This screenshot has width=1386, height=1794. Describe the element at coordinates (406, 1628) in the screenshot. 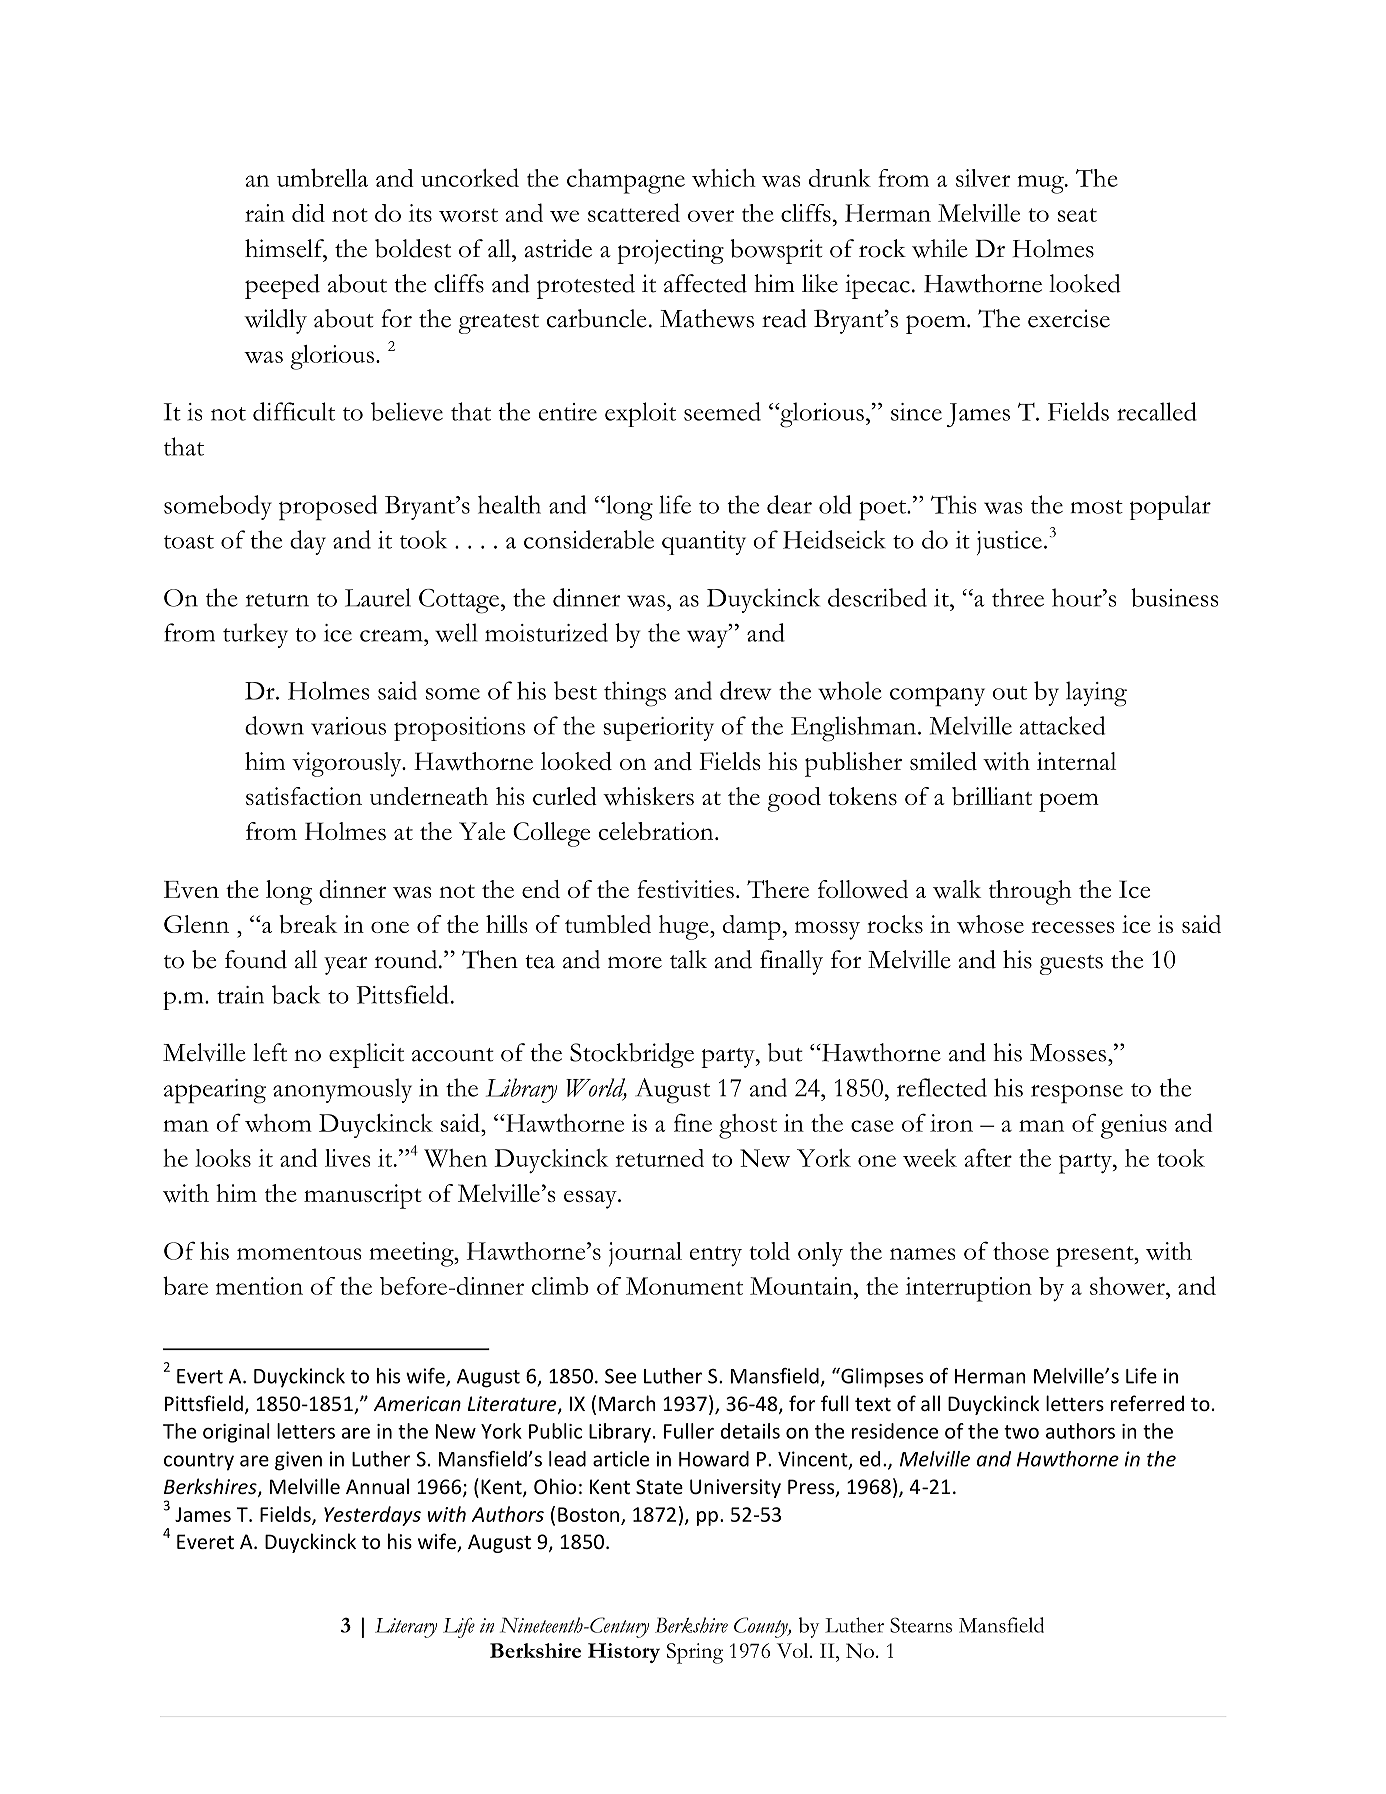

I see `Literary` at that location.
